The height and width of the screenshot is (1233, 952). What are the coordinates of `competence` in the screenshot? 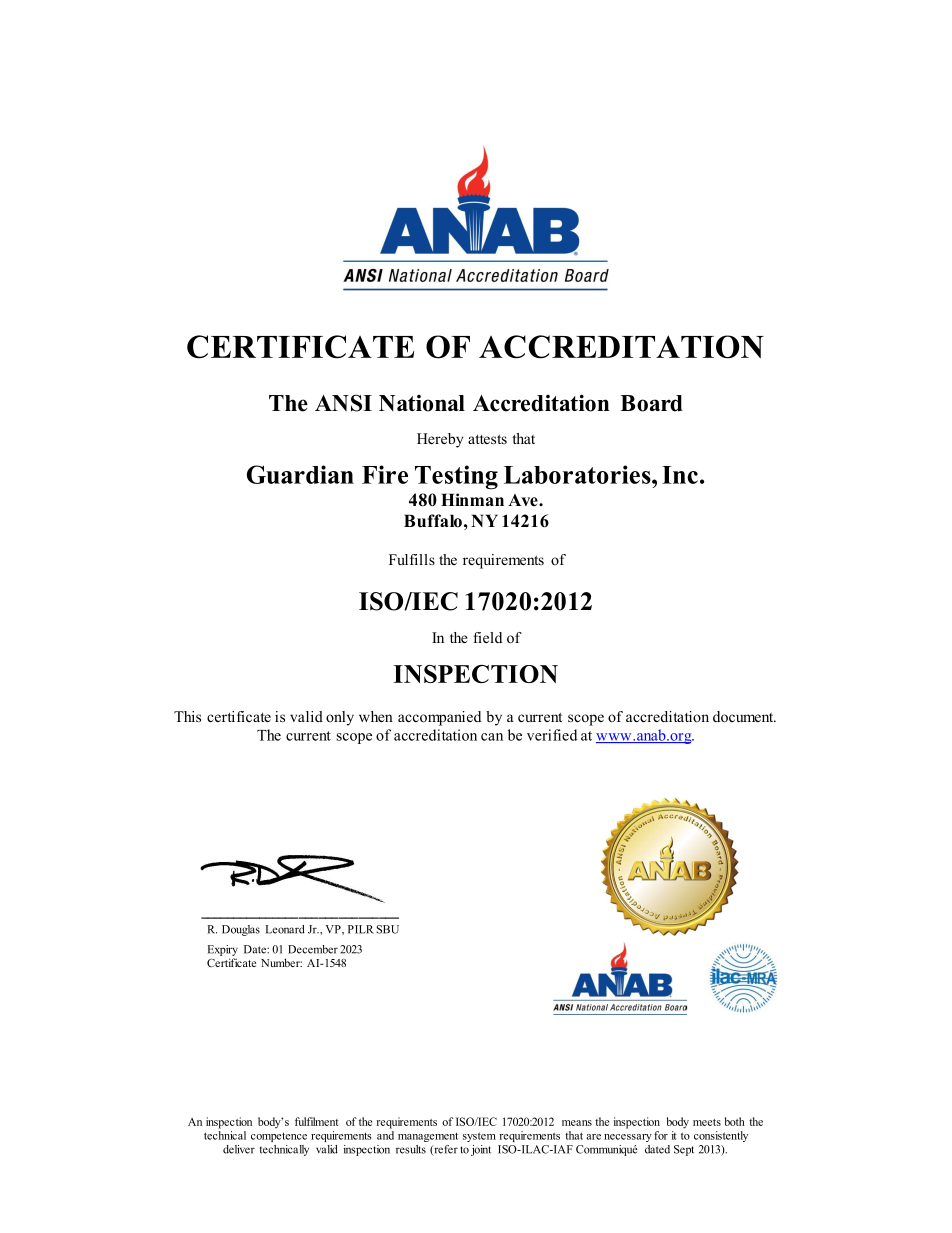 It's located at (279, 1137).
